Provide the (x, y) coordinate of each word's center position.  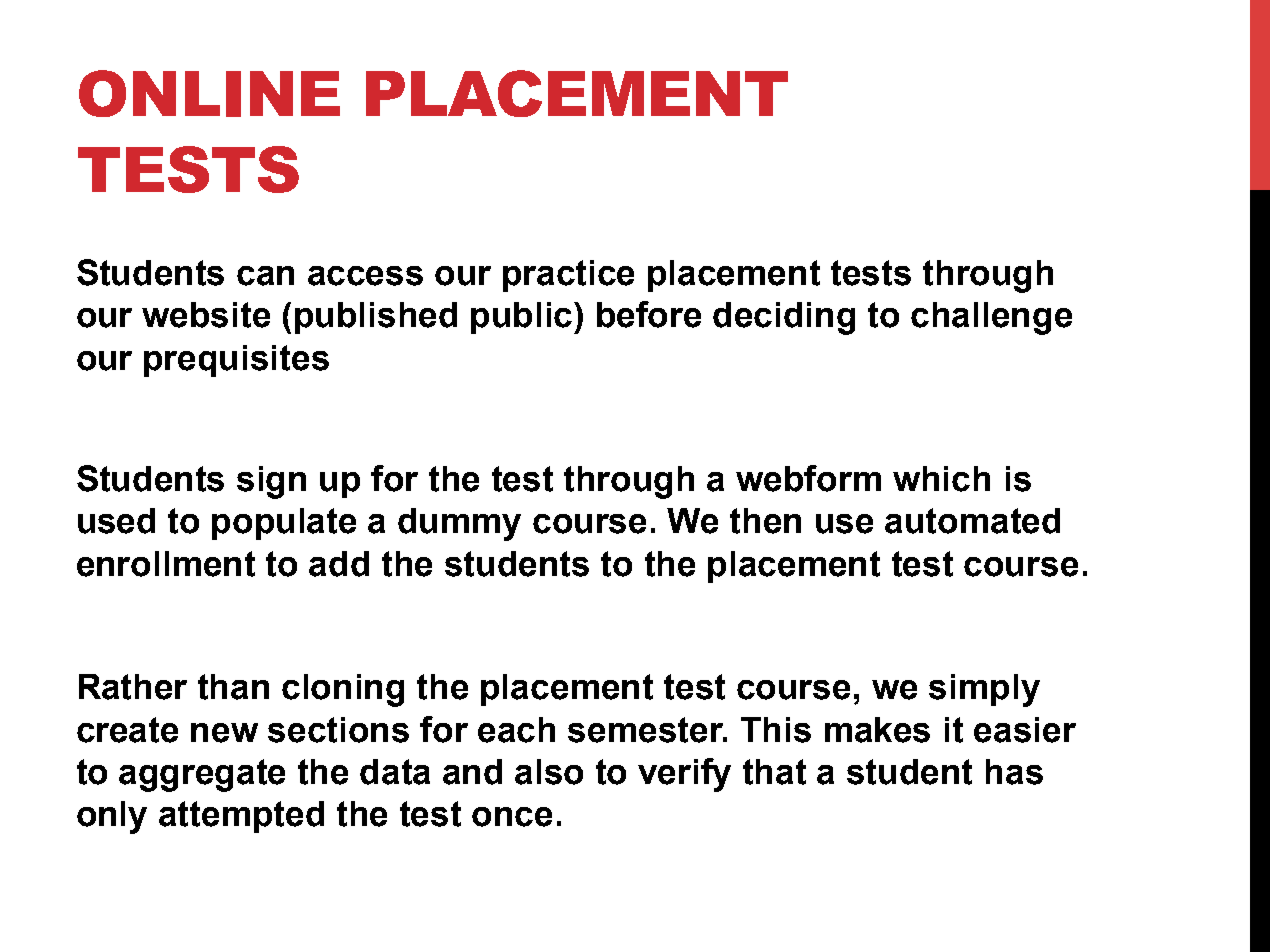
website (206, 315)
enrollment (166, 564)
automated (972, 521)
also (549, 772)
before (649, 314)
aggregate (202, 775)
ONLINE (209, 93)
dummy (459, 524)
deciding (784, 318)
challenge (991, 318)
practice (568, 276)
